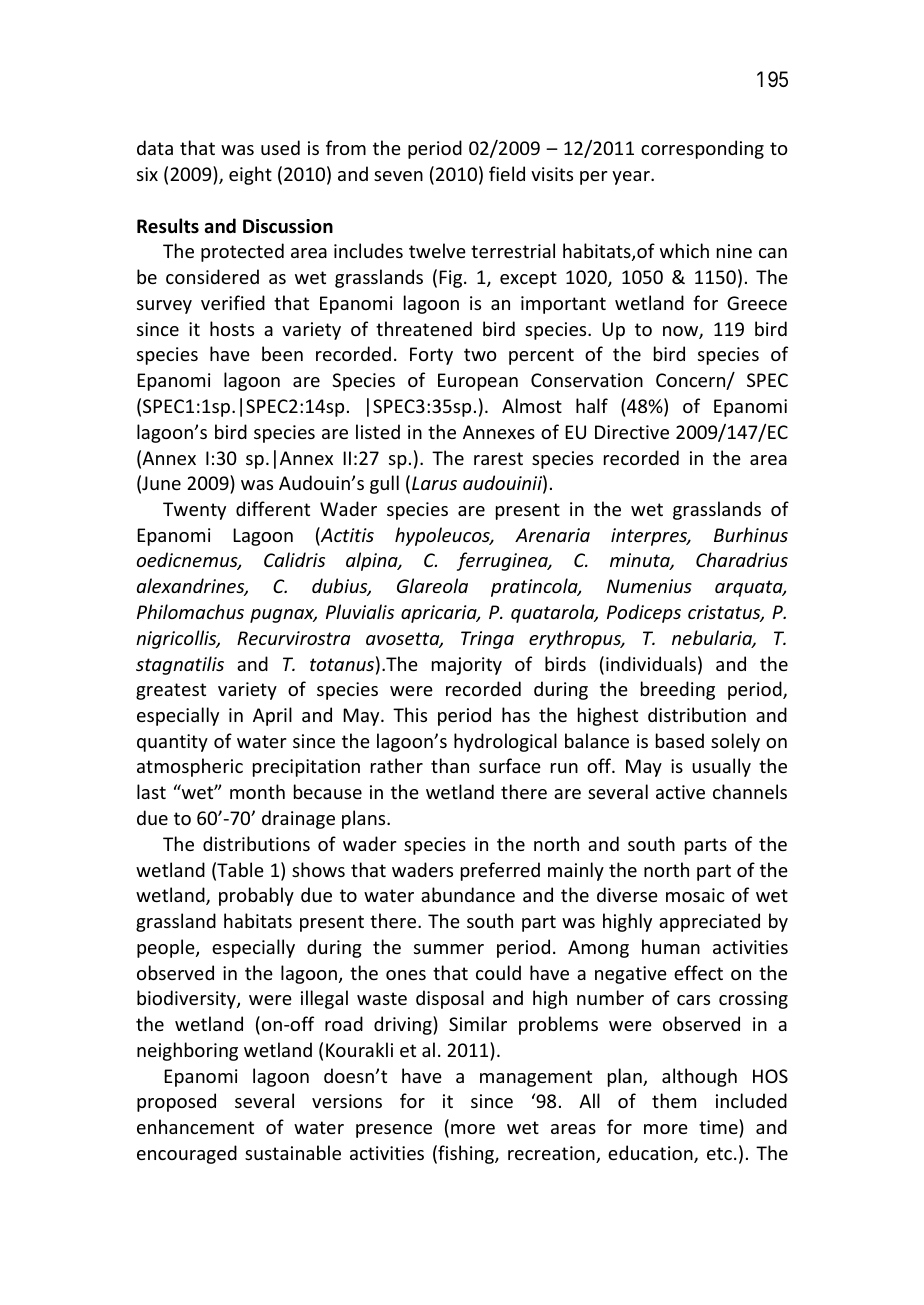 The image size is (924, 1305). Describe the element at coordinates (195, 1126) in the document. I see `enhancement` at that location.
